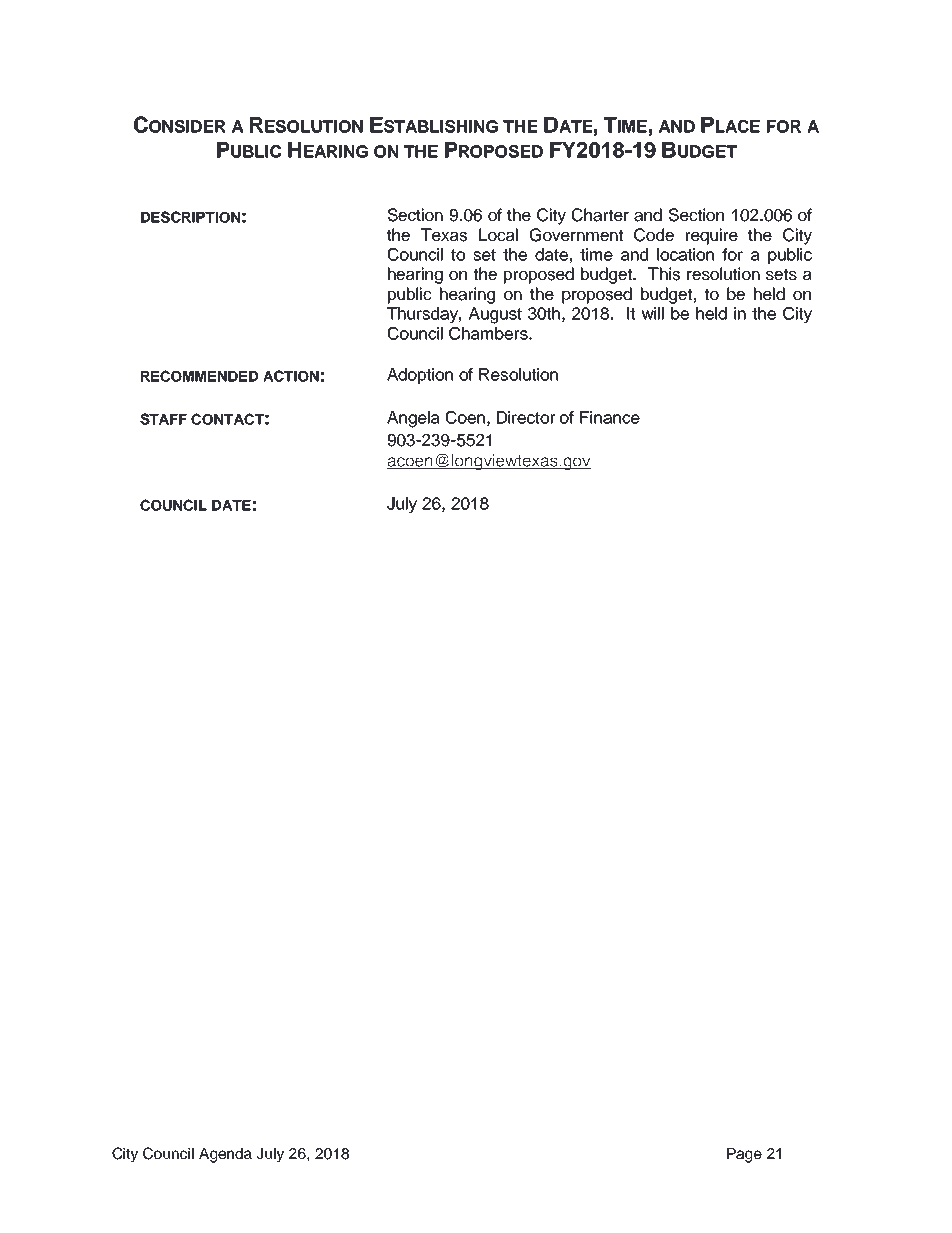 The width and height of the screenshot is (952, 1233). What do you see at coordinates (413, 419) in the screenshot?
I see `Angela` at bounding box center [413, 419].
